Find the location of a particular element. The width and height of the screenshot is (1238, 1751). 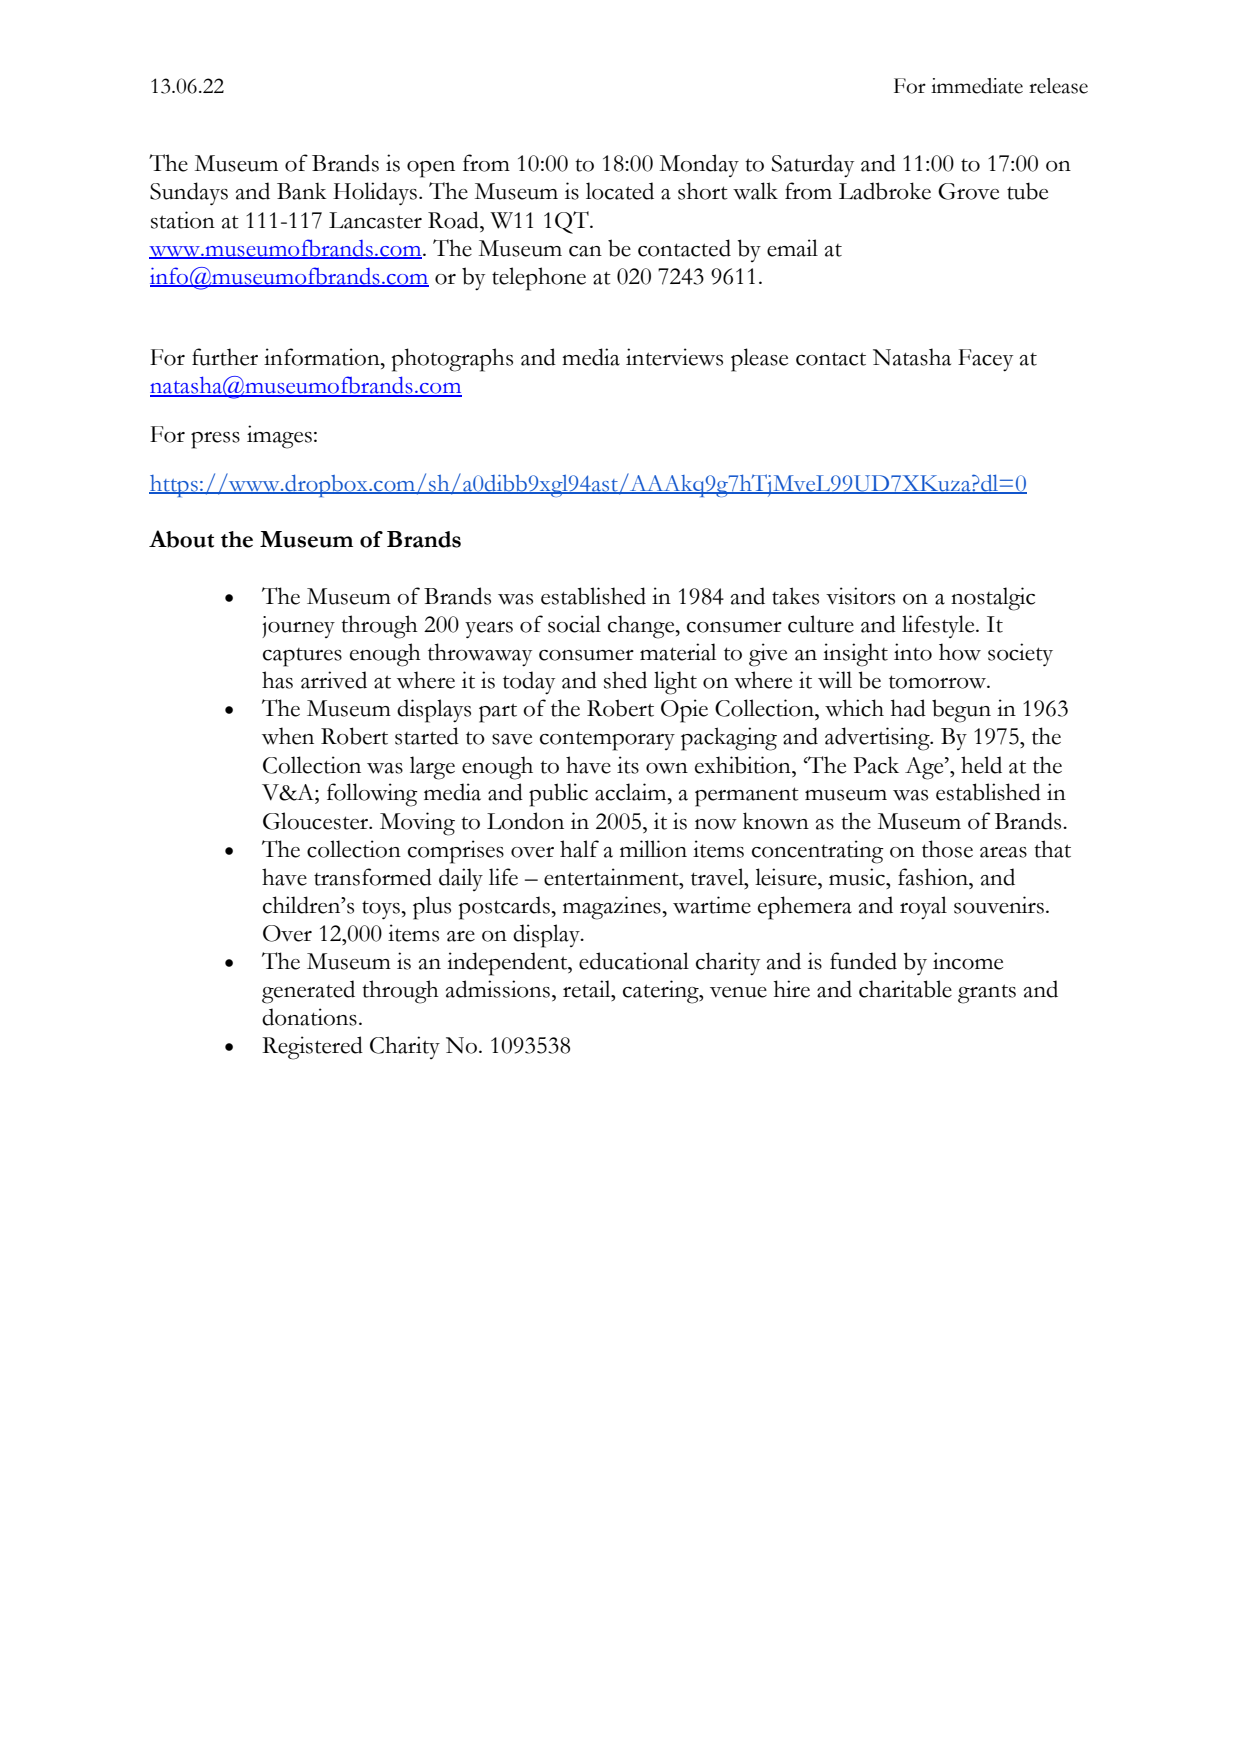

release is located at coordinates (1058, 86).
